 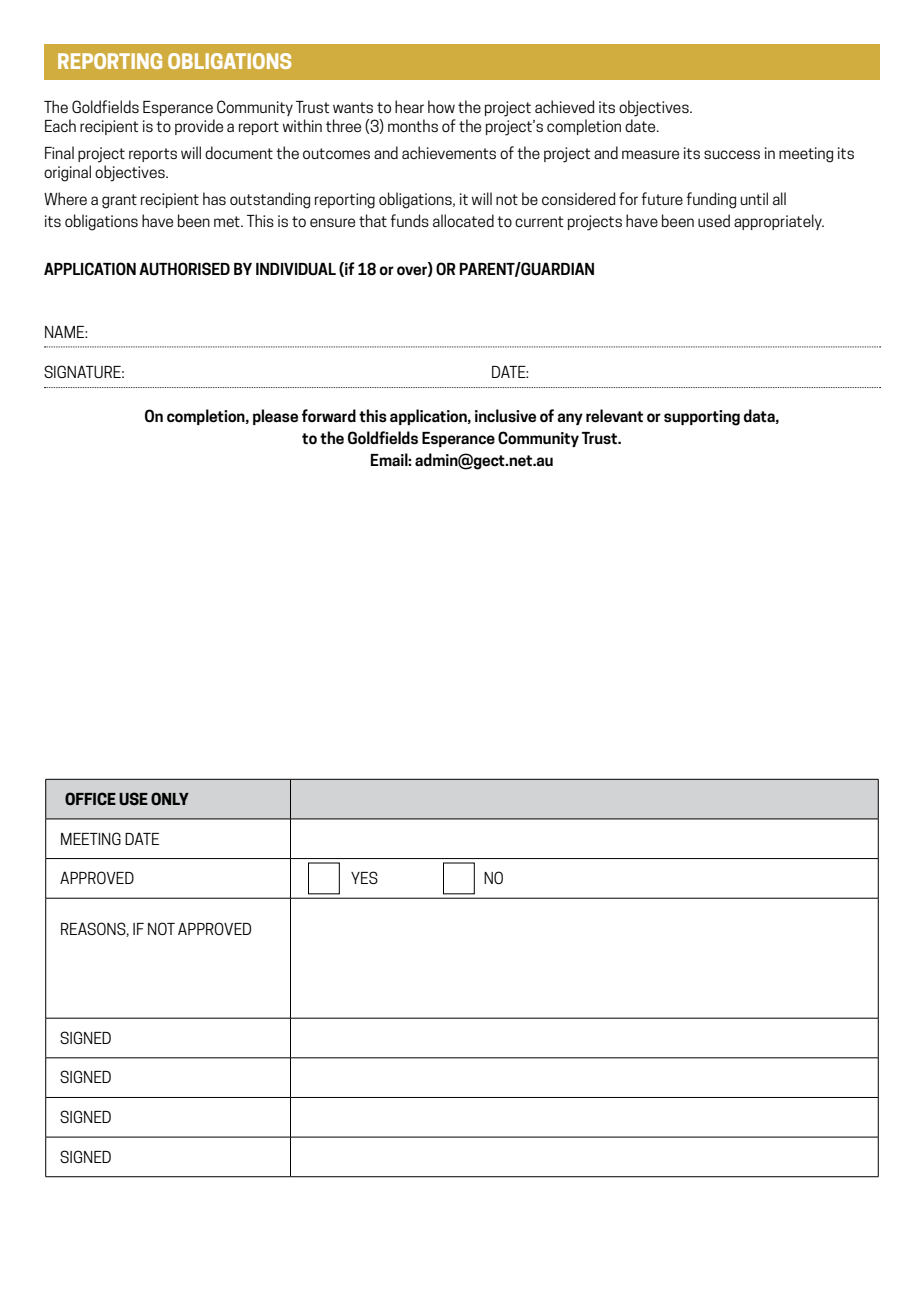 What do you see at coordinates (170, 798) in the screenshot?
I see `ONLY` at bounding box center [170, 798].
